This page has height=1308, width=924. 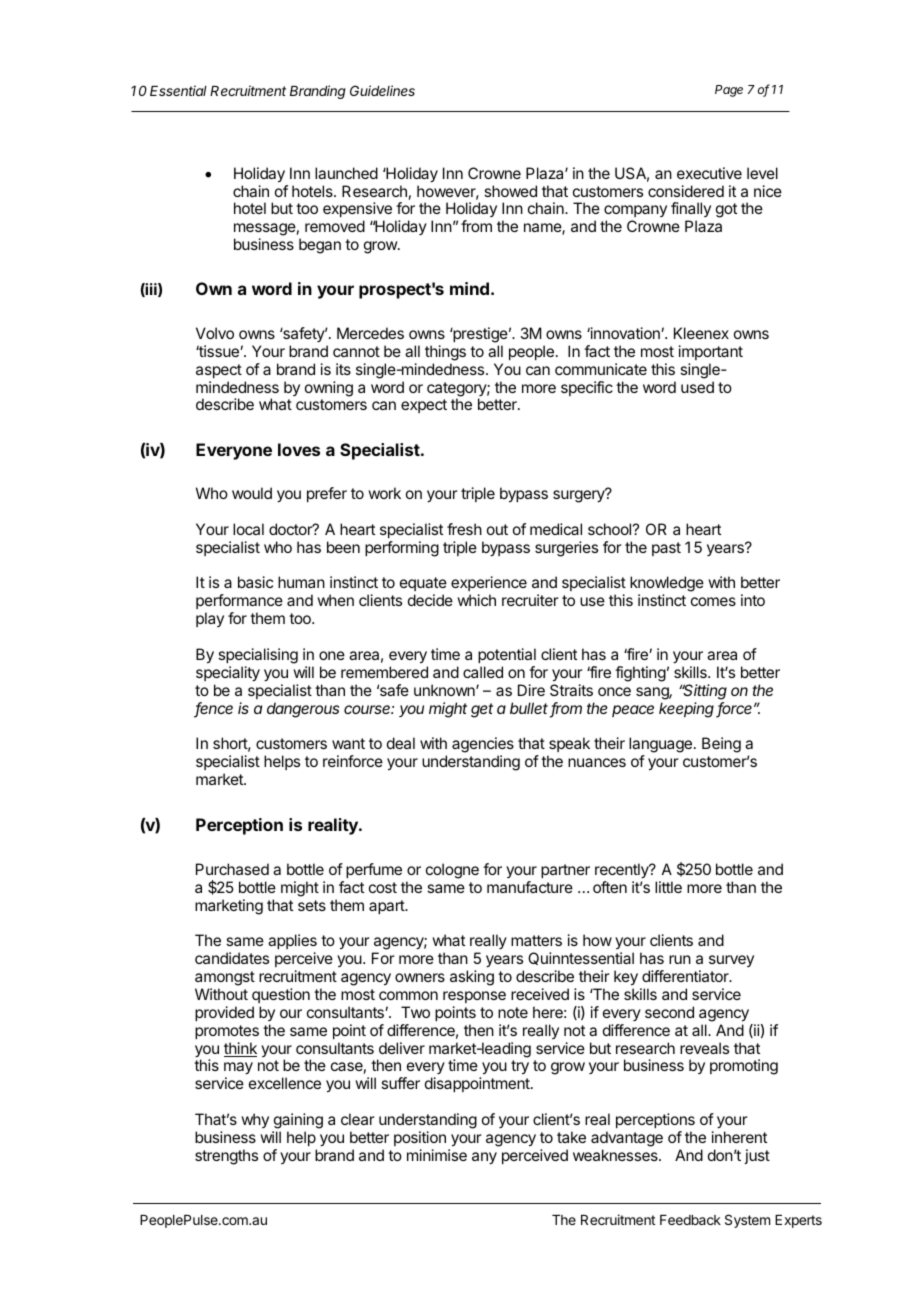 I want to click on important, so click(x=711, y=352).
